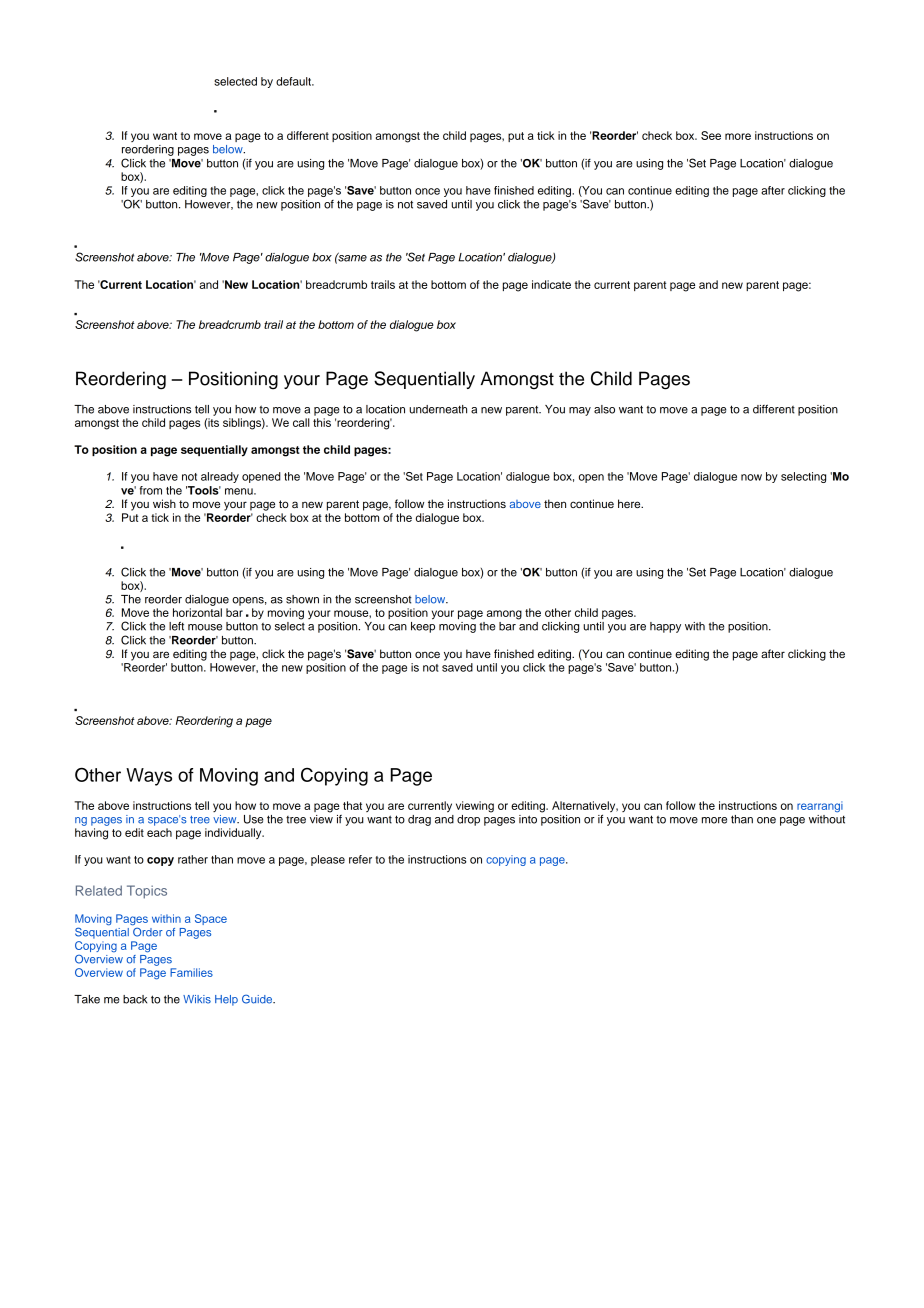 The height and width of the screenshot is (1308, 924). I want to click on indicate, so click(551, 284).
